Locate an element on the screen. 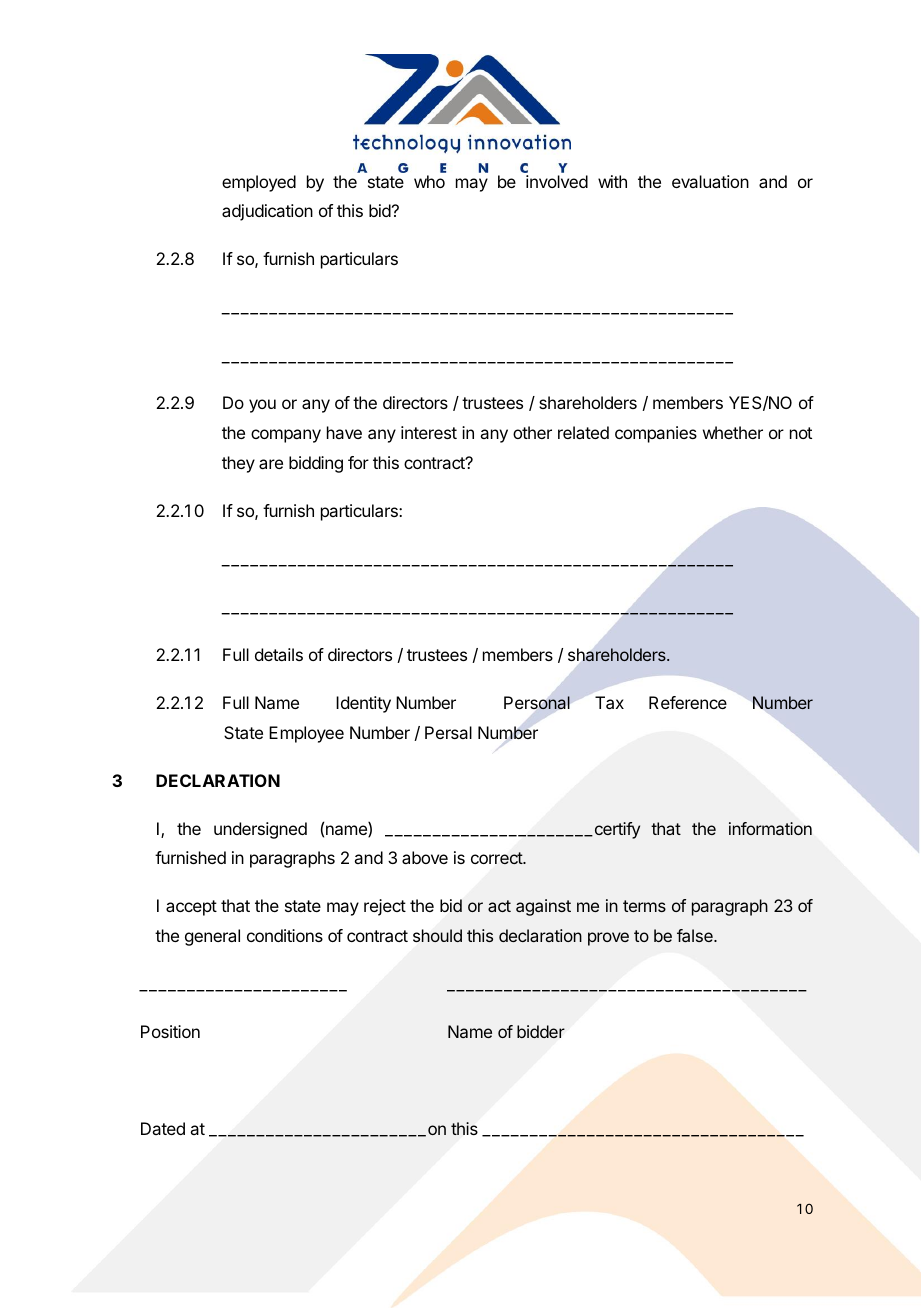  Dated is located at coordinates (163, 1128).
